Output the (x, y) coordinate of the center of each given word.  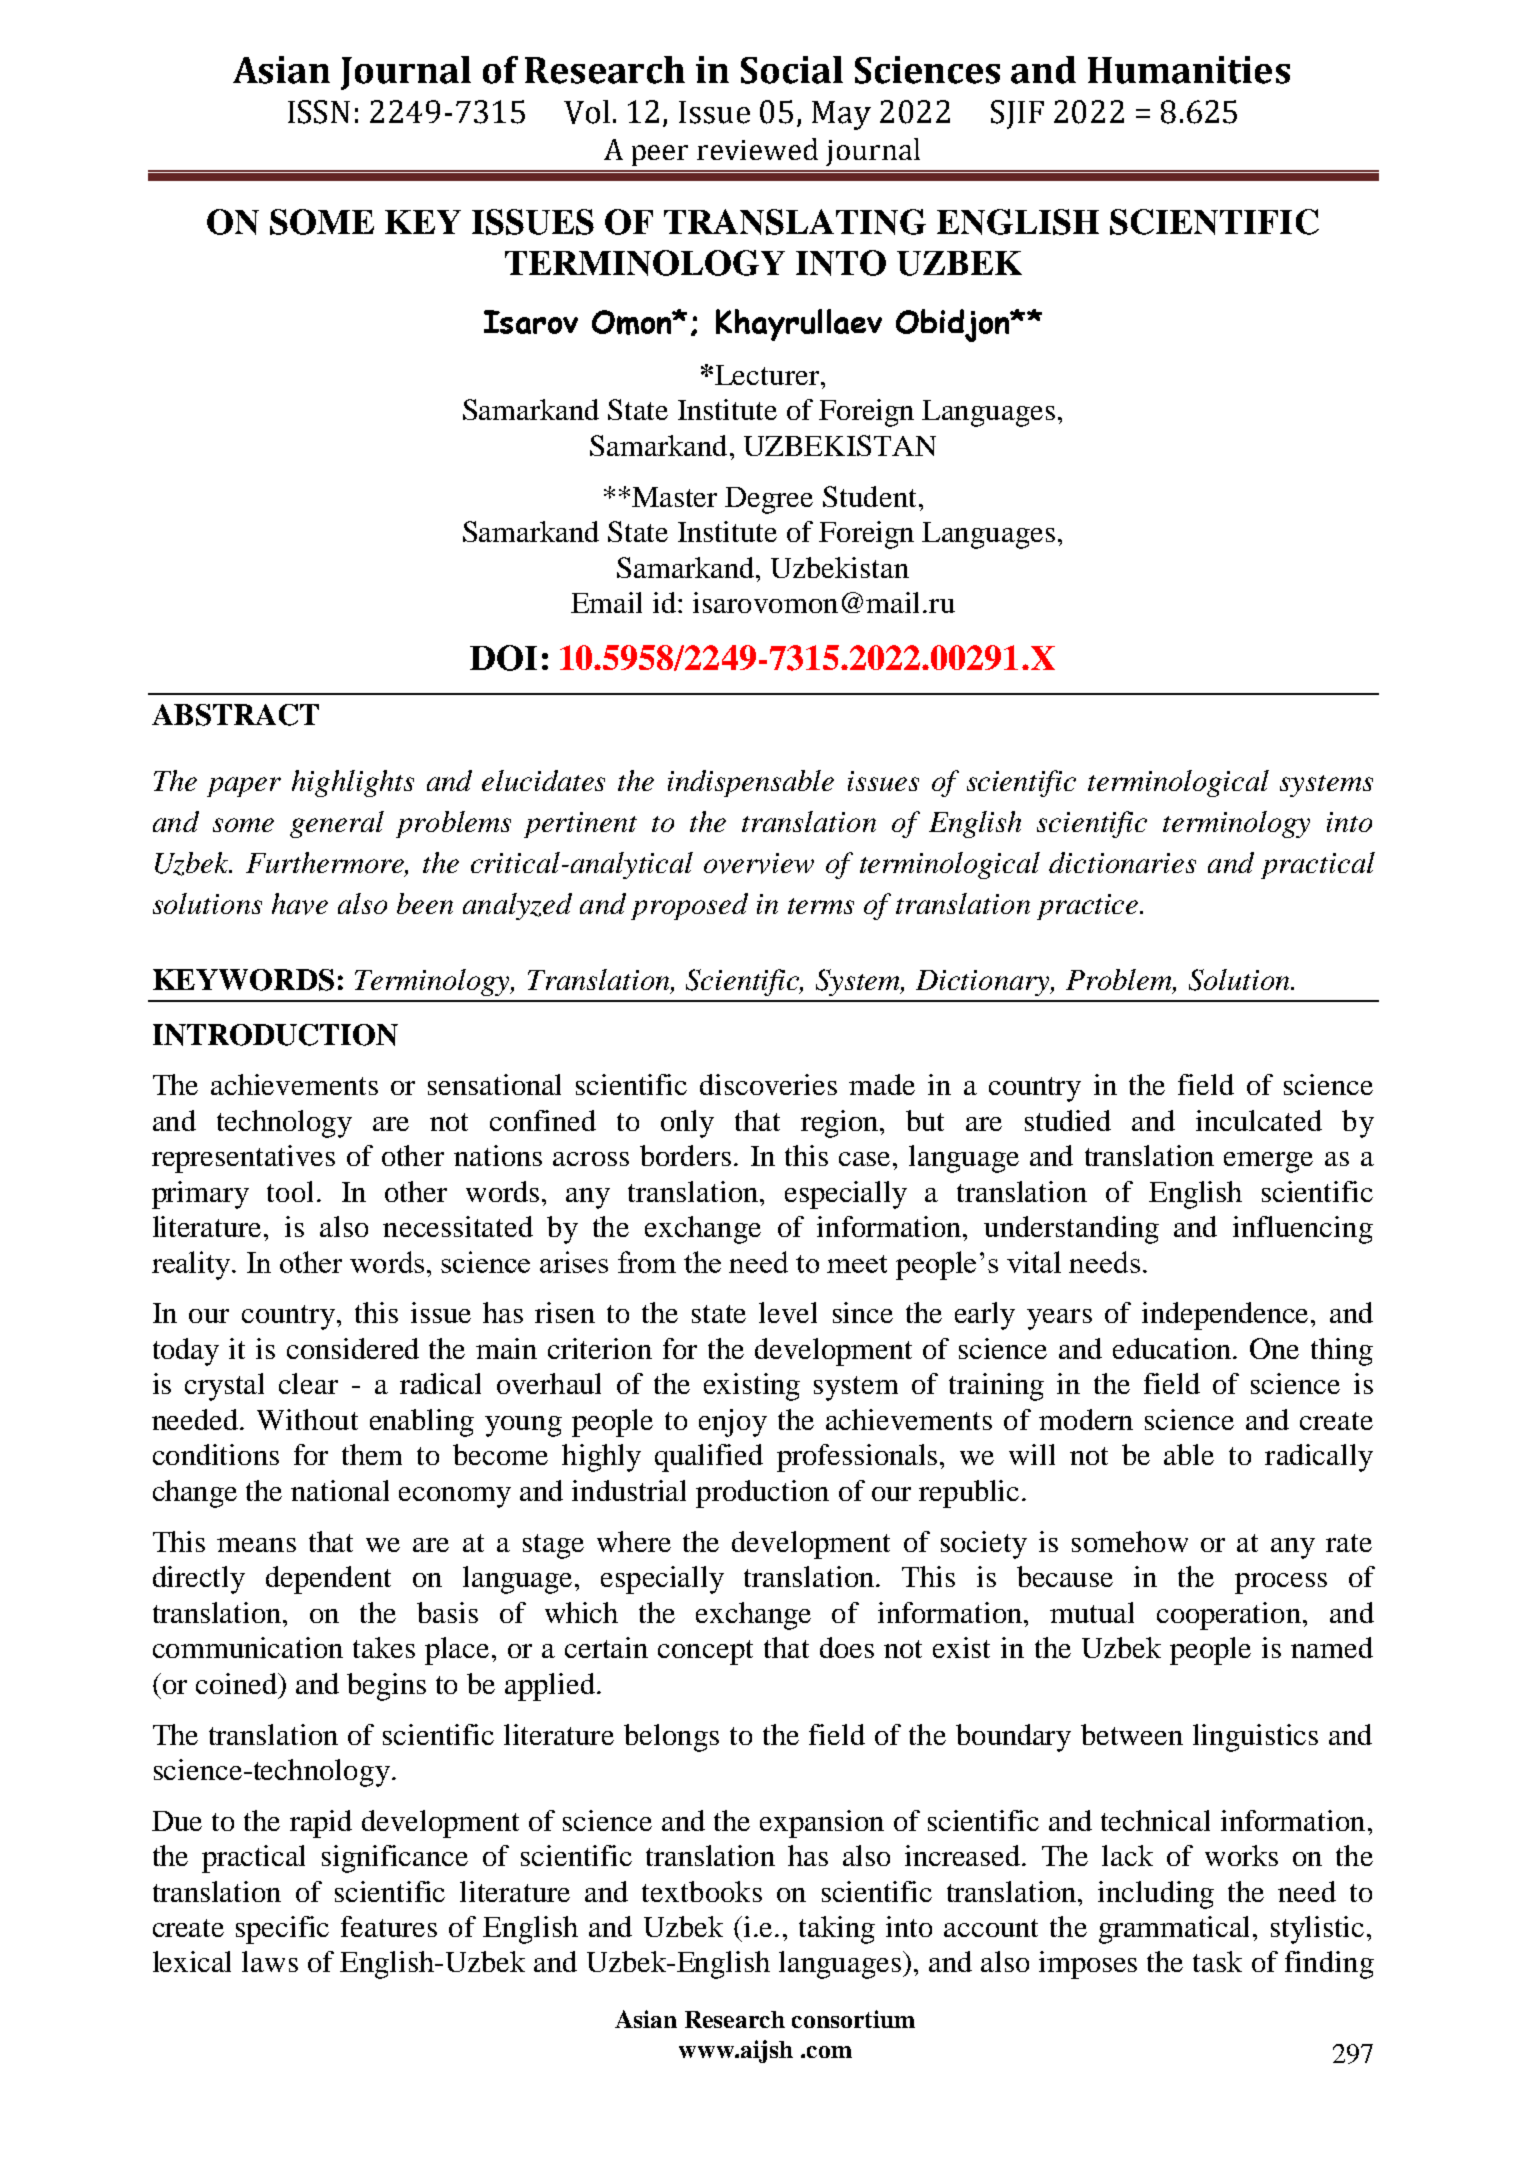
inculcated (1259, 1120)
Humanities (1189, 70)
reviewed (757, 149)
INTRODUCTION (275, 1035)
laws (270, 1961)
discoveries (768, 1084)
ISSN (319, 112)
